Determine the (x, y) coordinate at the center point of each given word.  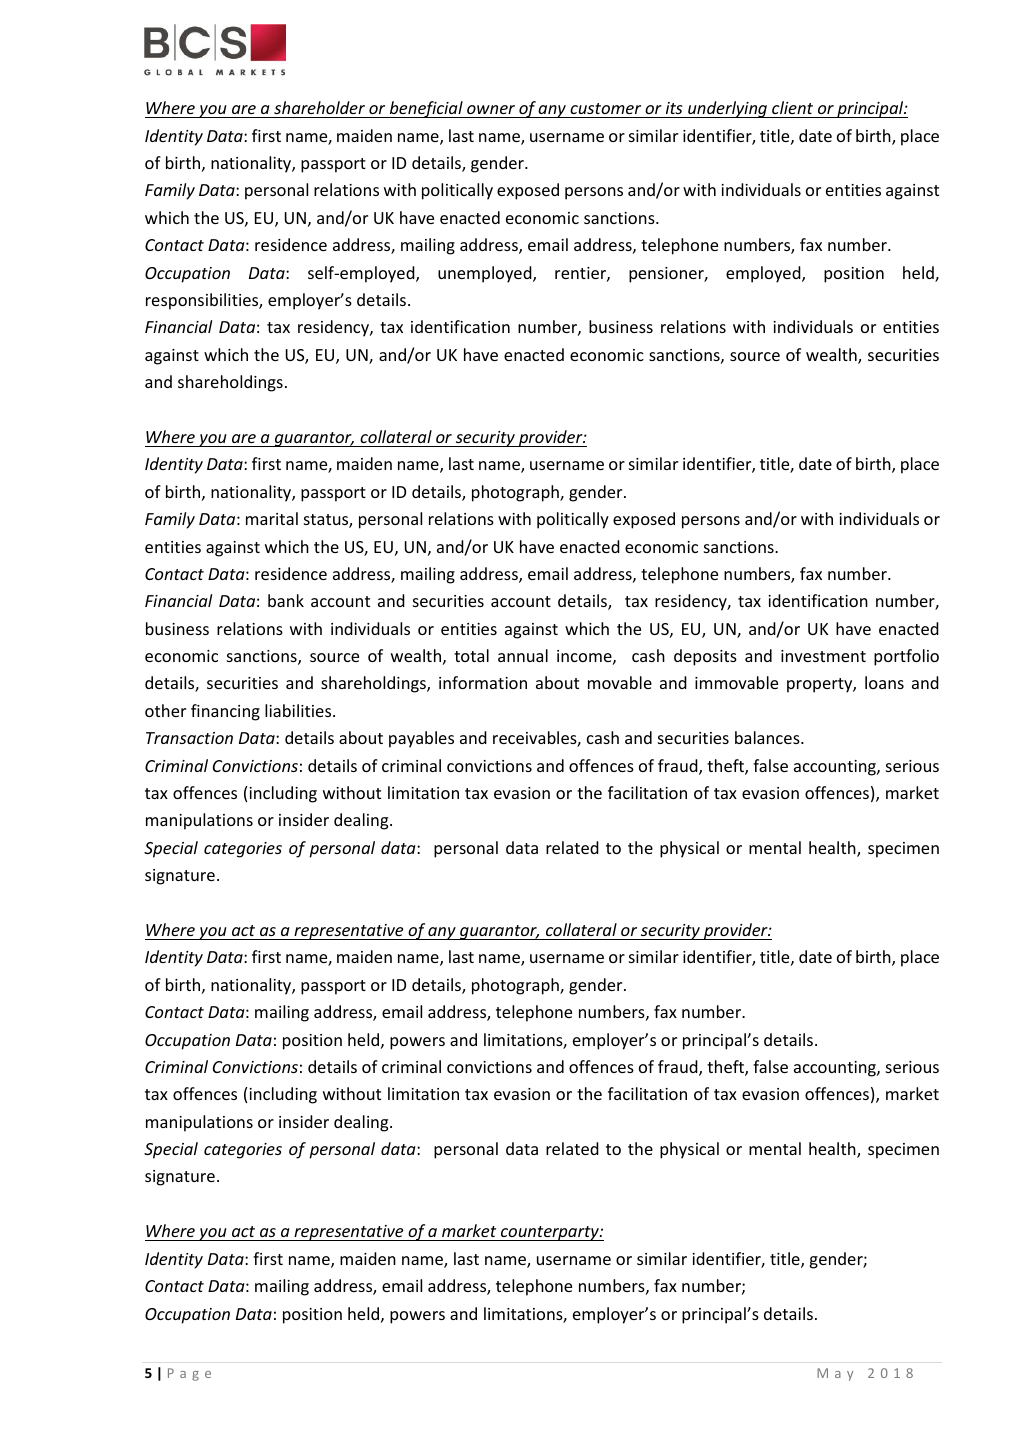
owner (491, 109)
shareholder (319, 107)
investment (823, 656)
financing (225, 712)
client (792, 107)
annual (523, 655)
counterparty (550, 1233)
